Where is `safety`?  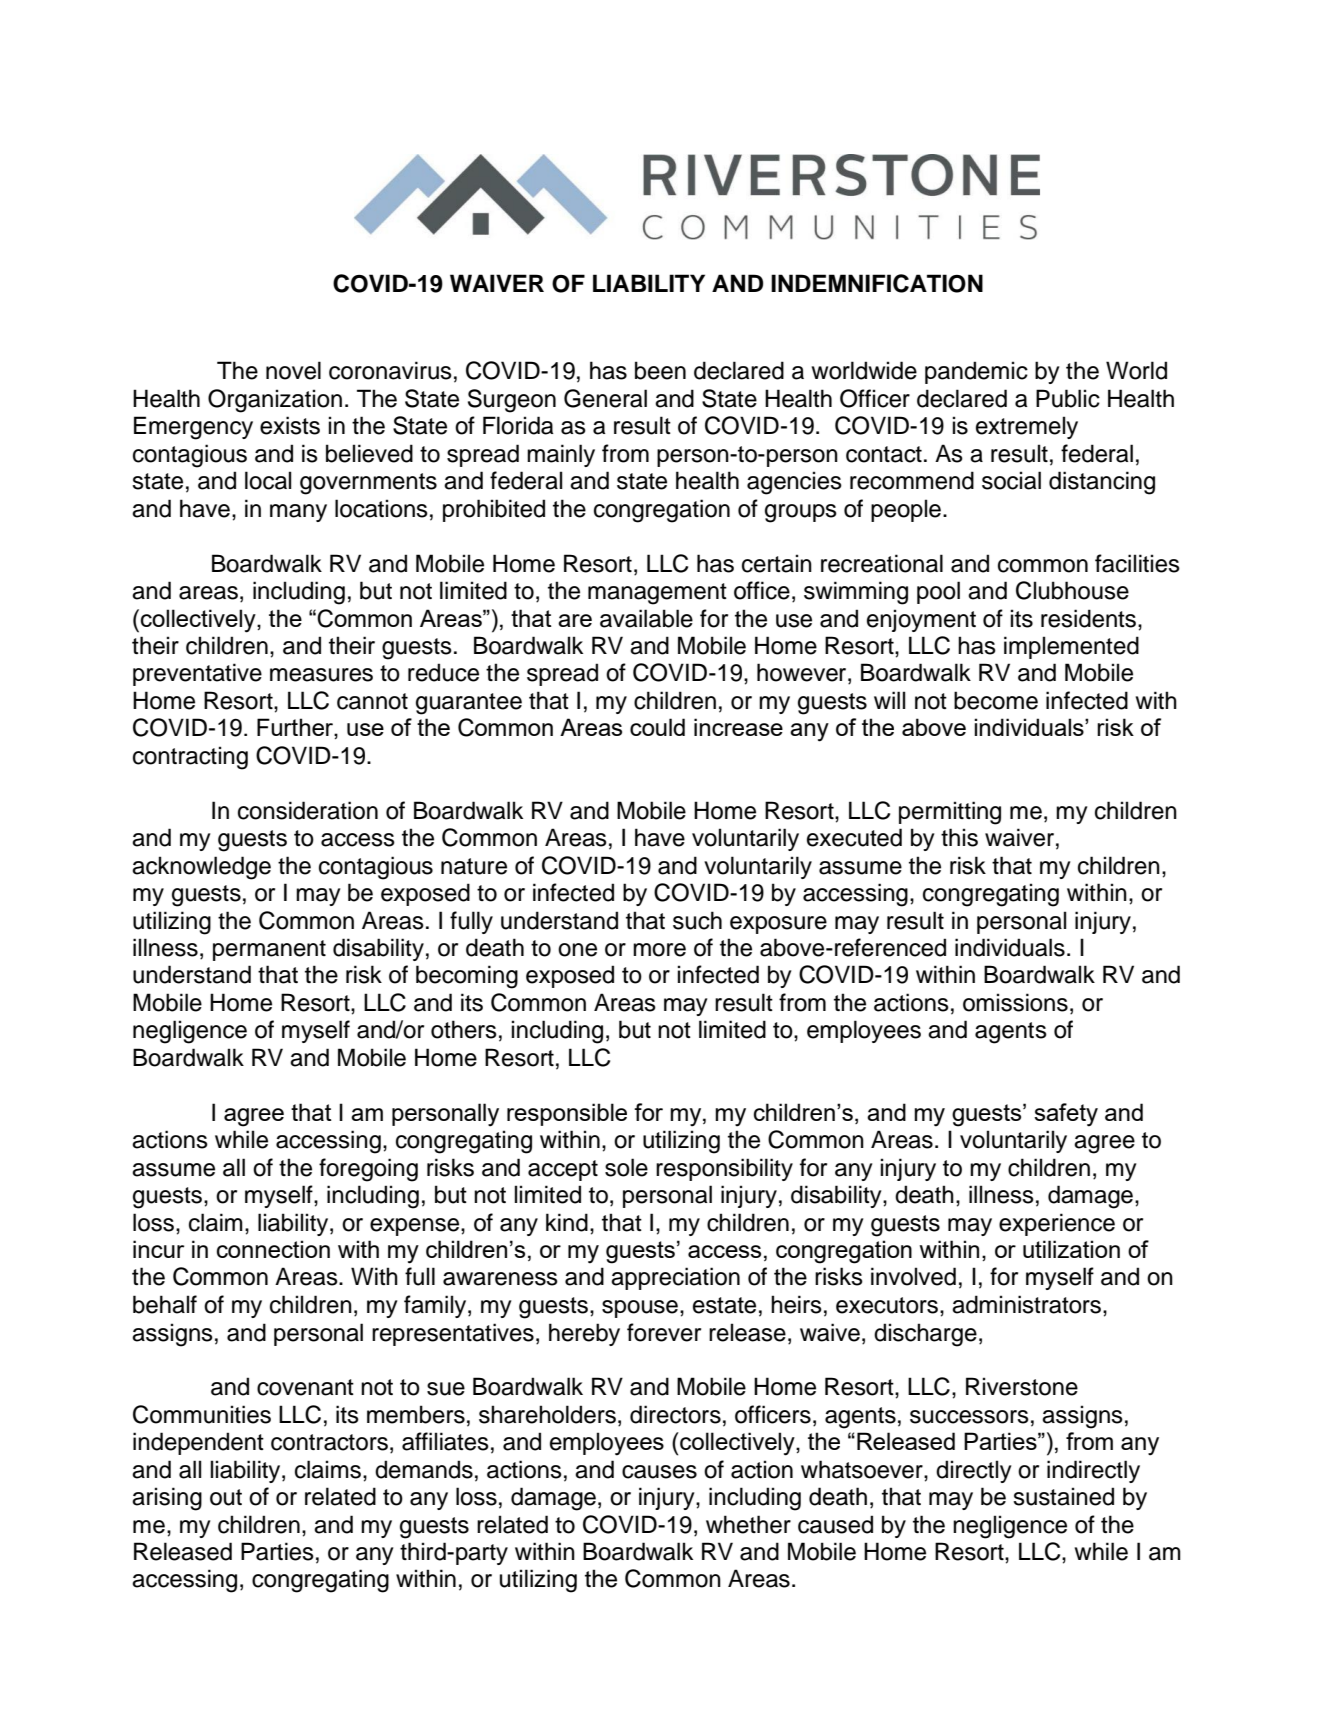 safety is located at coordinates (1066, 1115).
